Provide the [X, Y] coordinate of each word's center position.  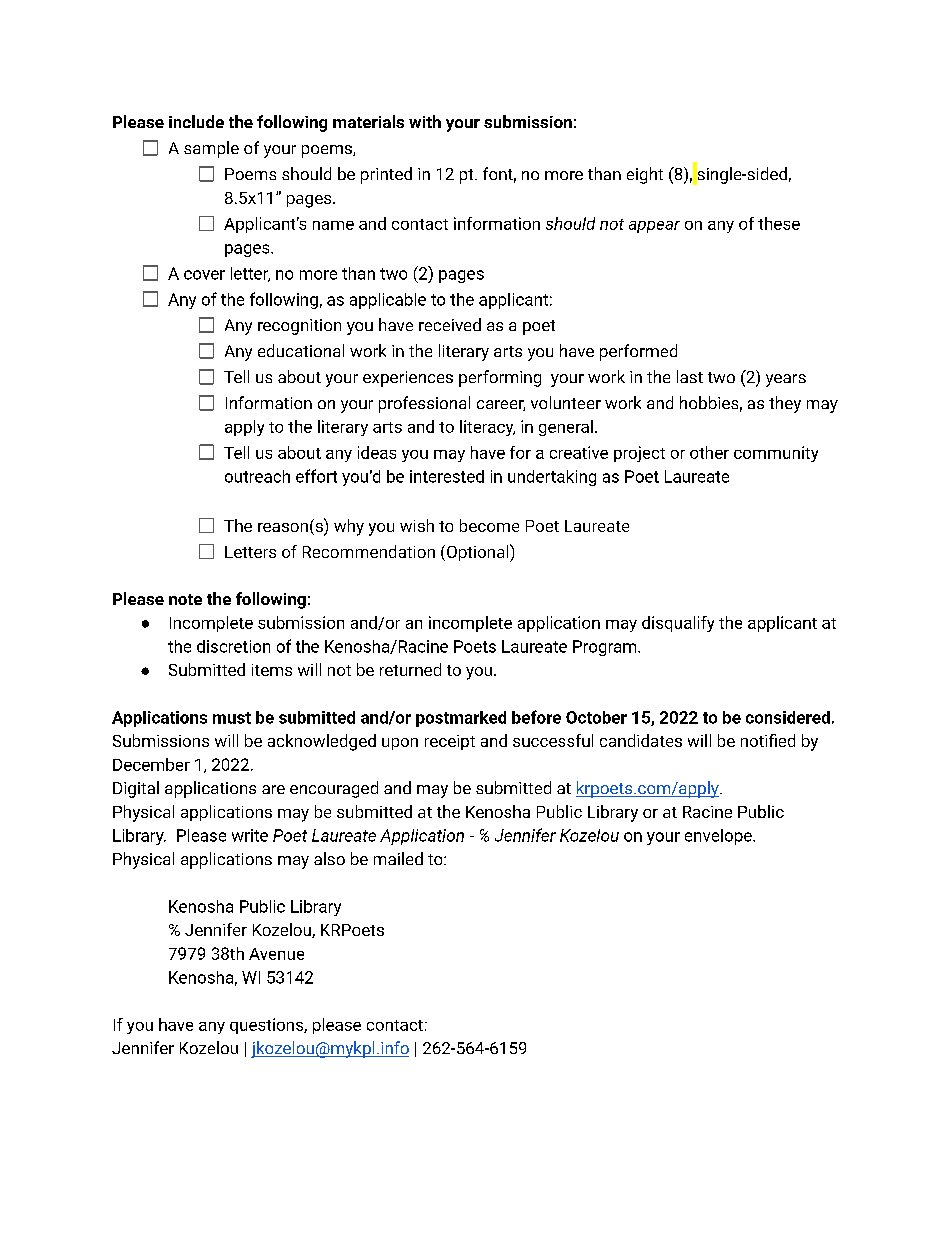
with [425, 121]
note [185, 599]
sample [211, 149]
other [709, 452]
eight [645, 175]
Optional [477, 553]
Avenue [276, 954]
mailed [398, 858]
